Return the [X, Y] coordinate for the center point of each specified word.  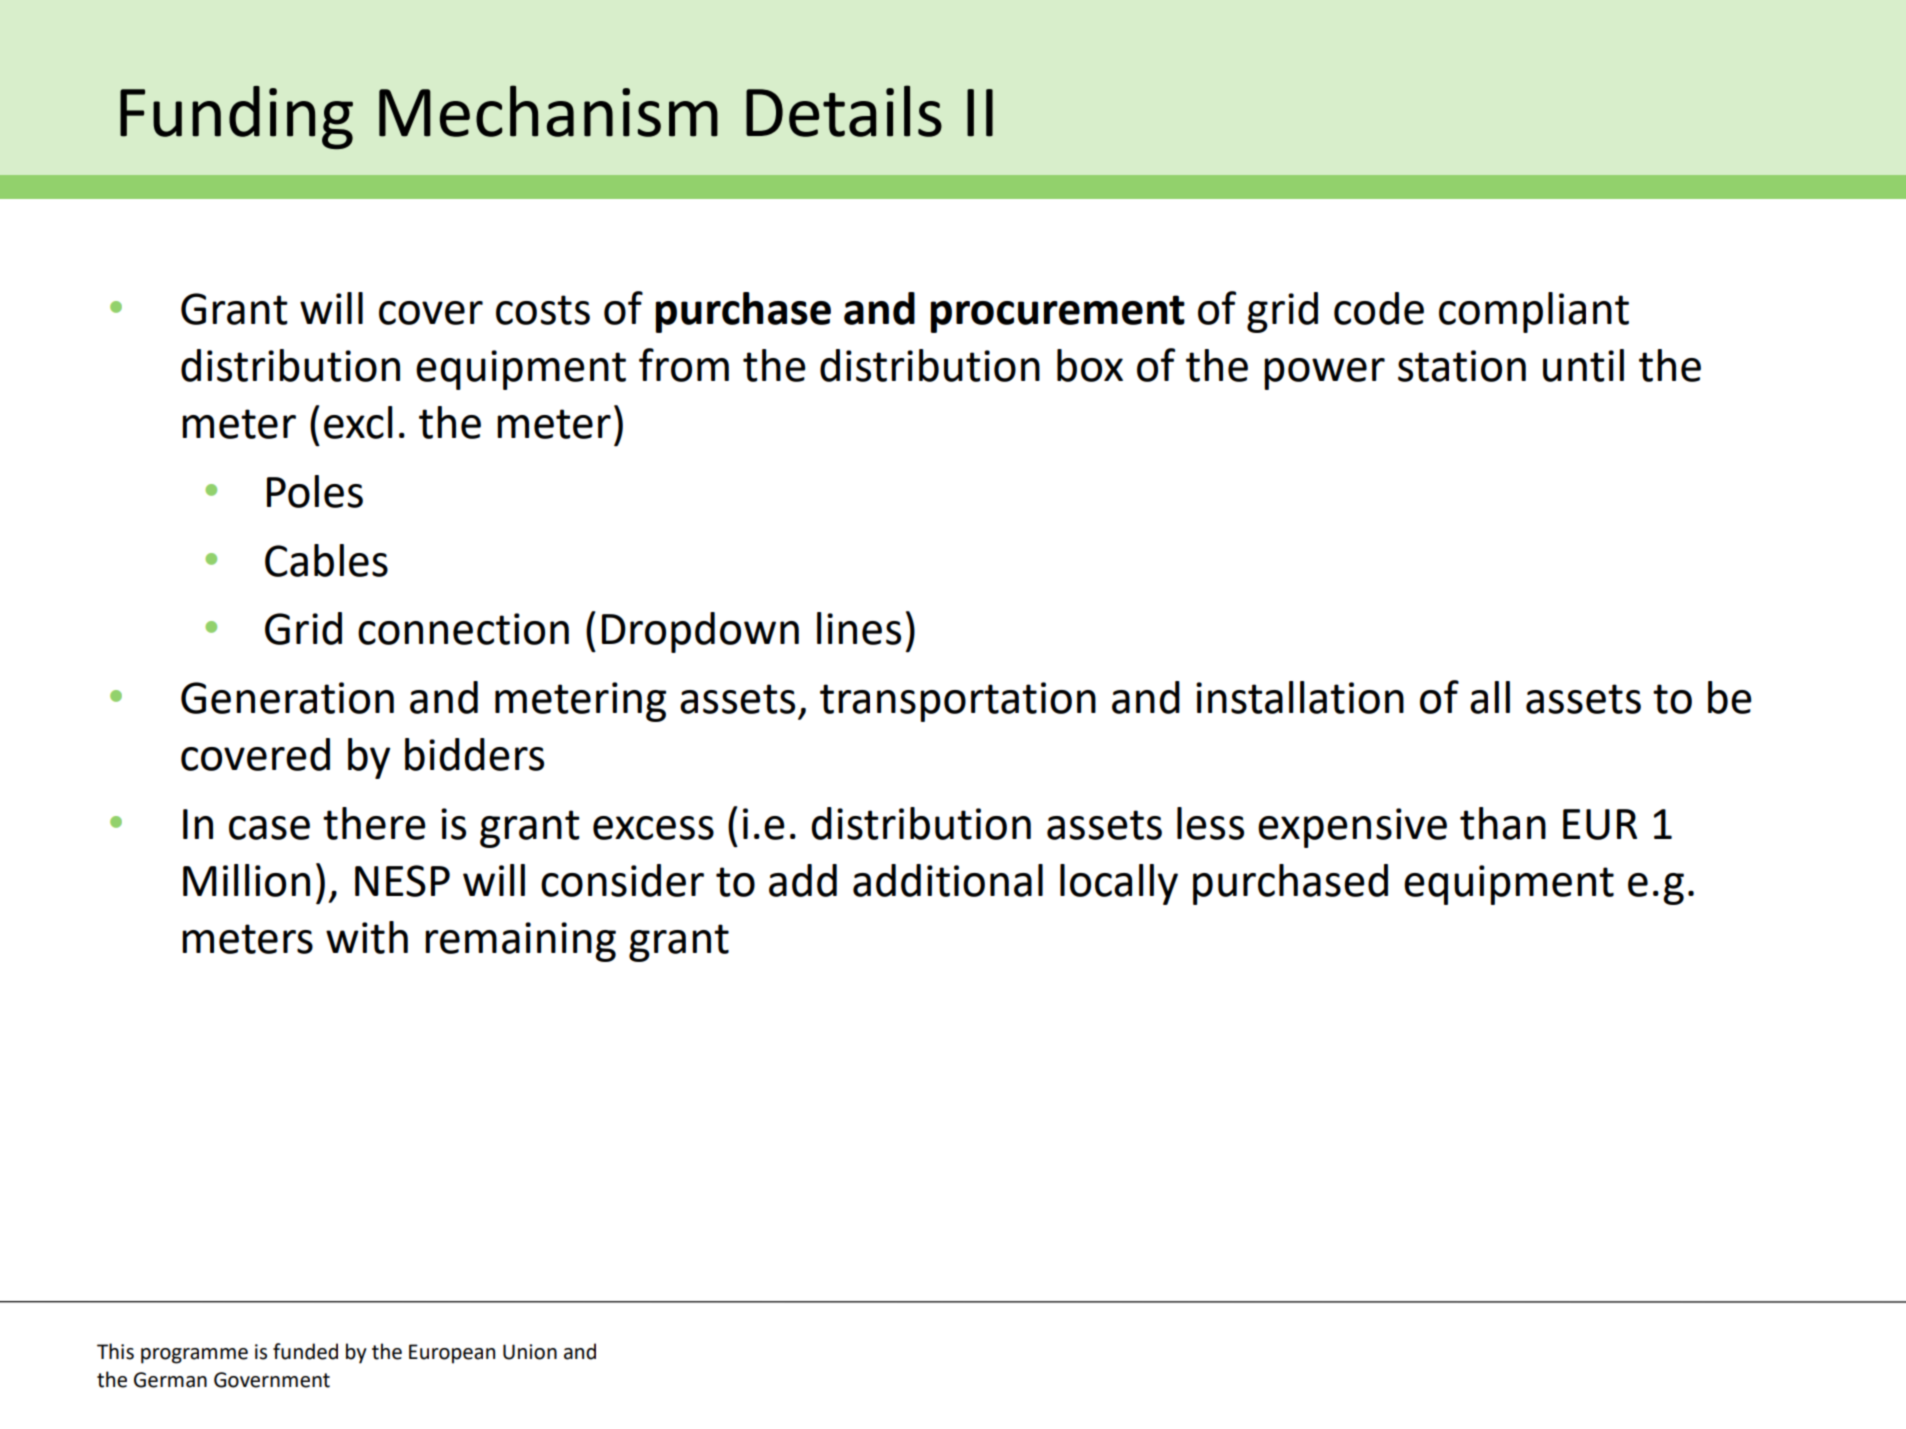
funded [305, 1351]
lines [859, 628]
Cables [326, 560]
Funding [236, 118]
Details [844, 111]
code [1379, 308]
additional [948, 880]
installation [1300, 697]
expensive [1352, 828]
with [367, 937]
